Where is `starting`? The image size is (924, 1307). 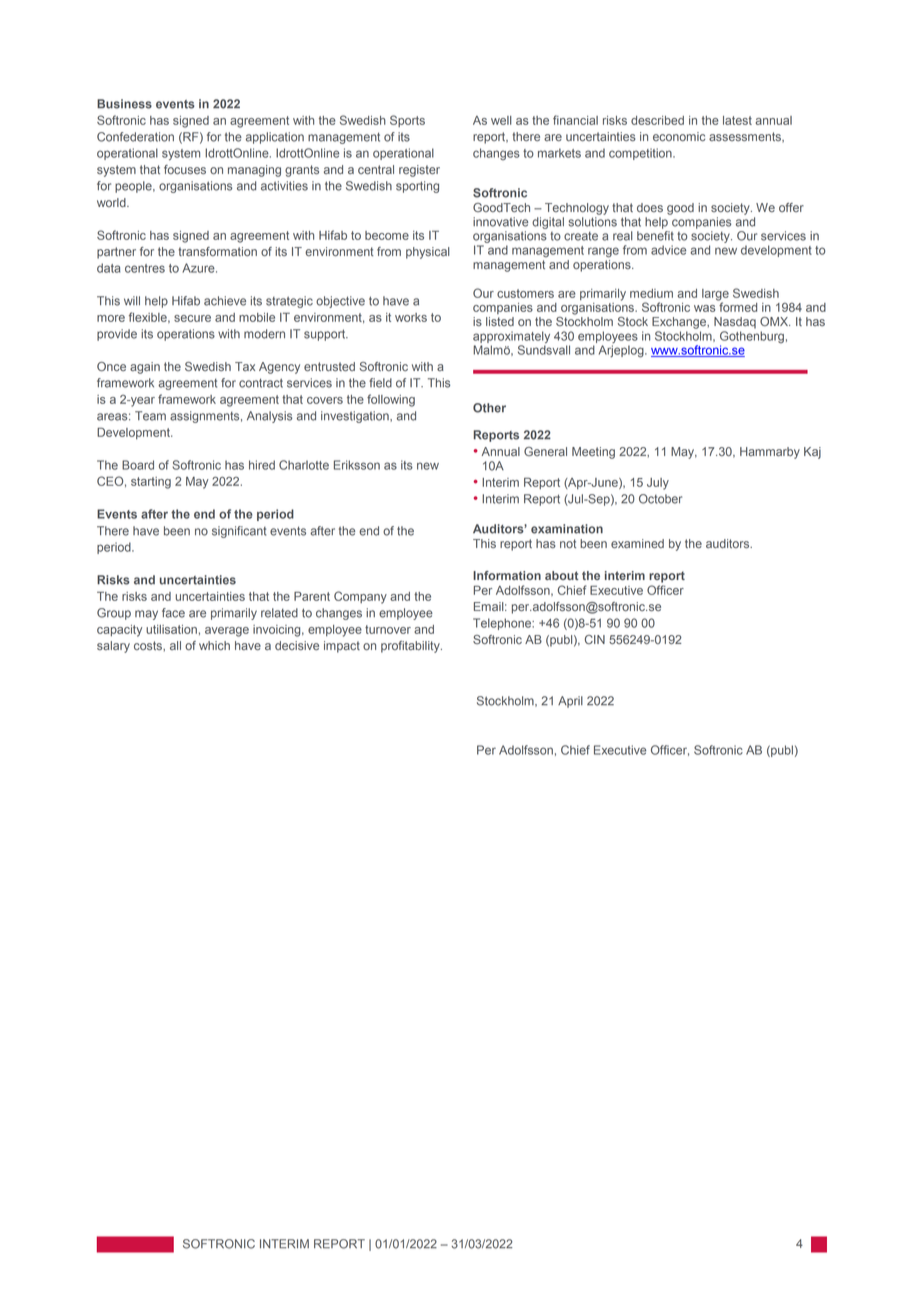
starting is located at coordinates (151, 483).
